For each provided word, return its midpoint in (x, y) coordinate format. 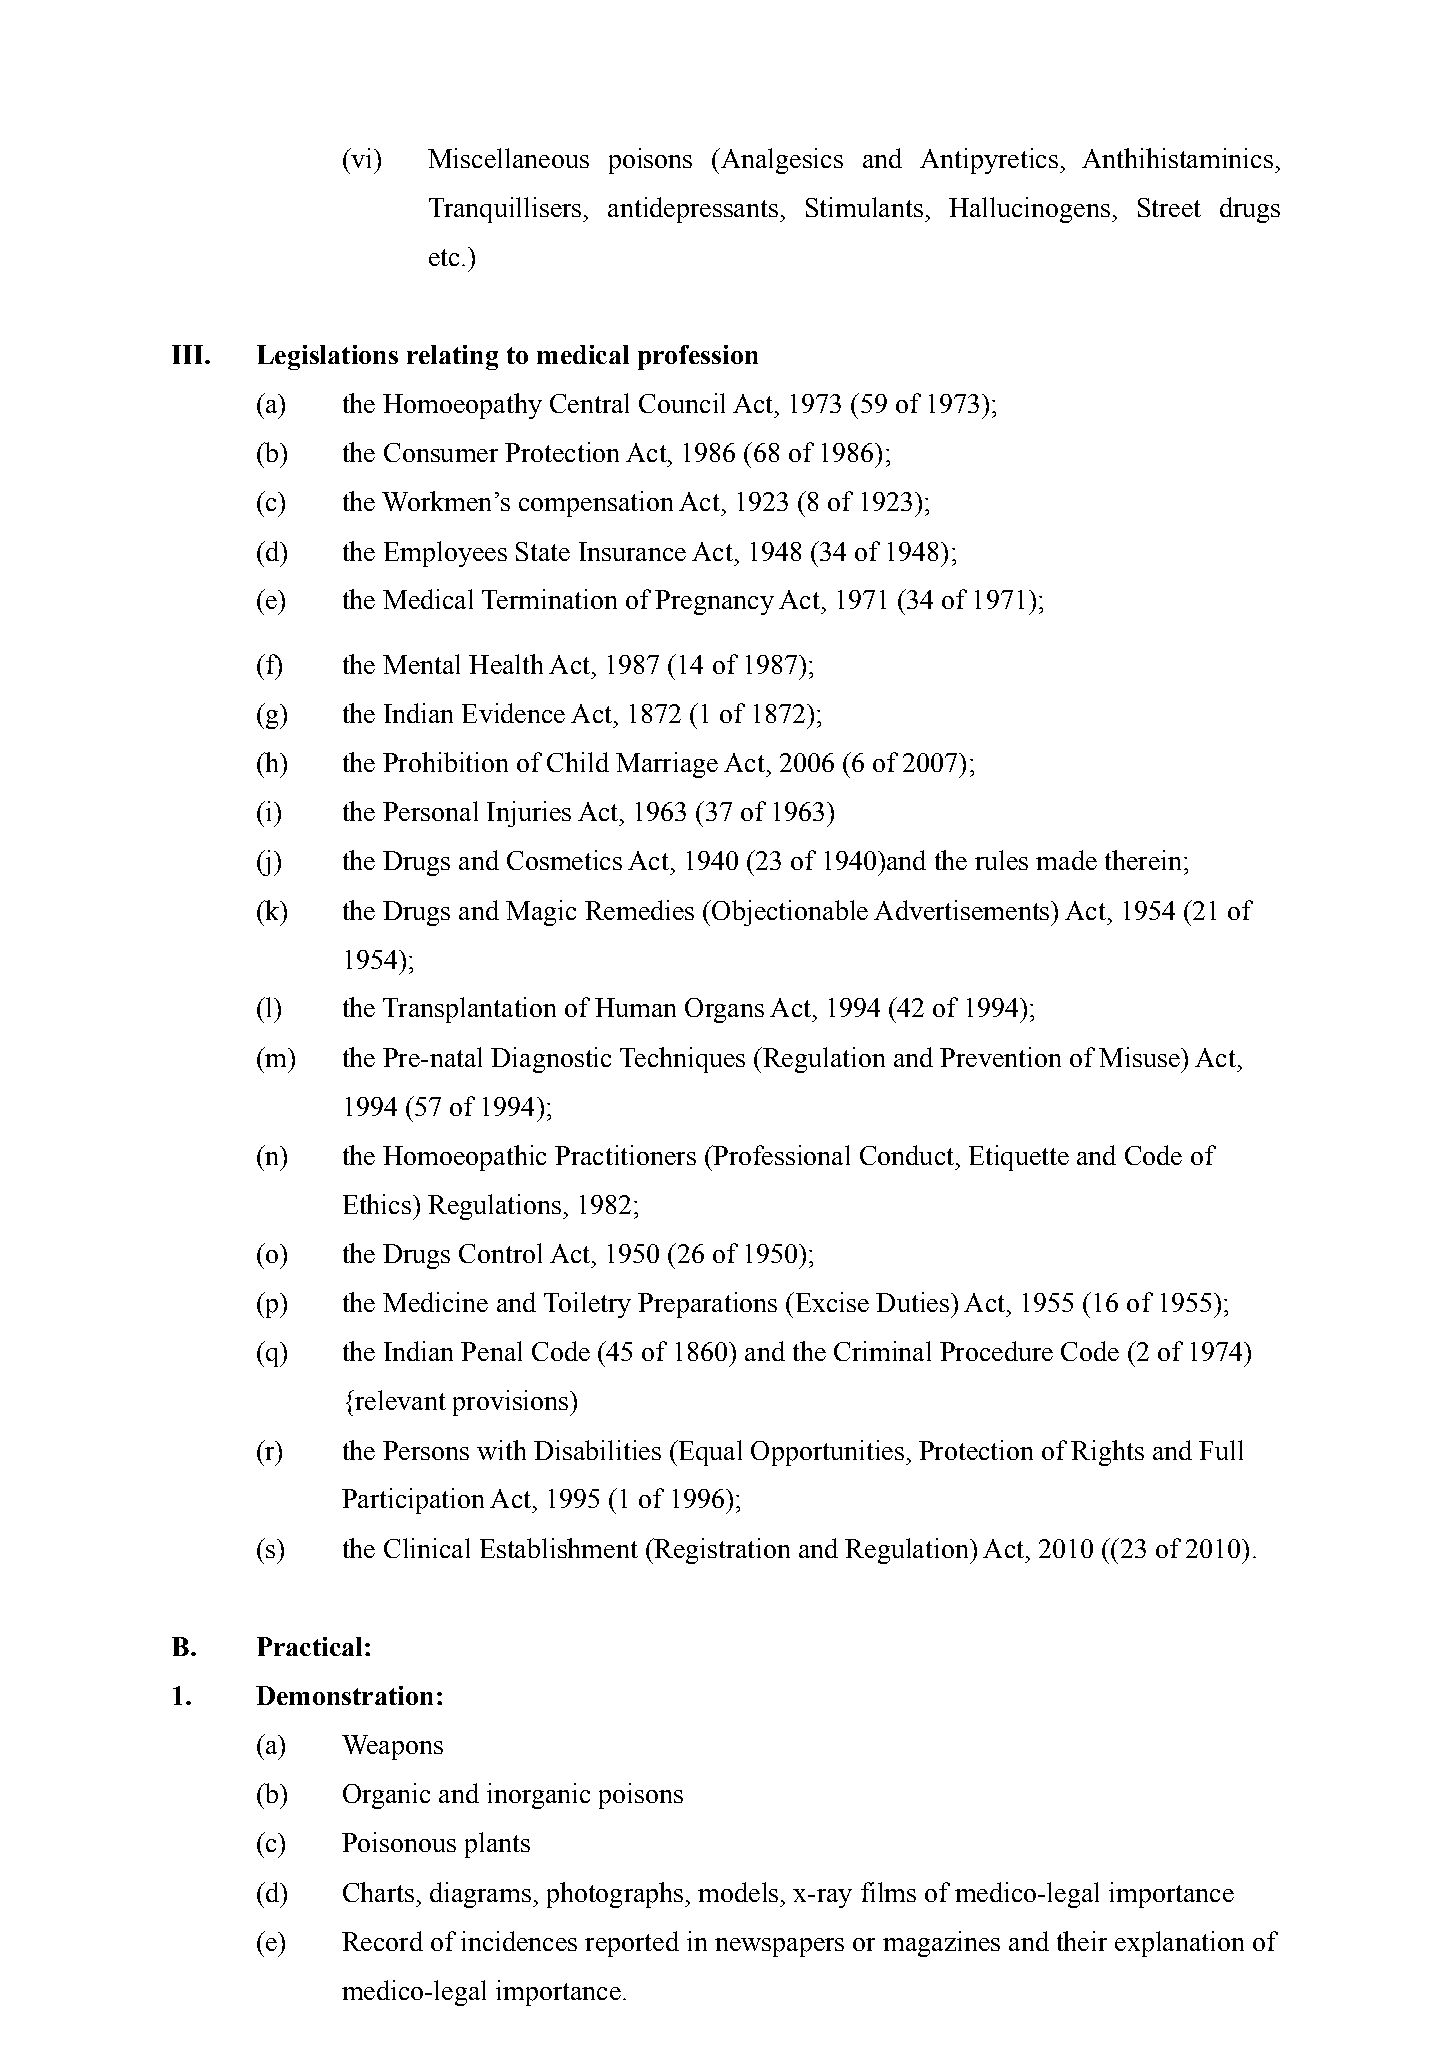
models (738, 1892)
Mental (421, 664)
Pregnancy (714, 602)
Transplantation (469, 1010)
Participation (413, 1501)
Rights (1107, 1453)
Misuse (1140, 1057)
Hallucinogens (1029, 210)
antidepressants (693, 210)
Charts (378, 1892)
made (1066, 860)
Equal (709, 1453)
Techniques (682, 1060)
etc (444, 257)
